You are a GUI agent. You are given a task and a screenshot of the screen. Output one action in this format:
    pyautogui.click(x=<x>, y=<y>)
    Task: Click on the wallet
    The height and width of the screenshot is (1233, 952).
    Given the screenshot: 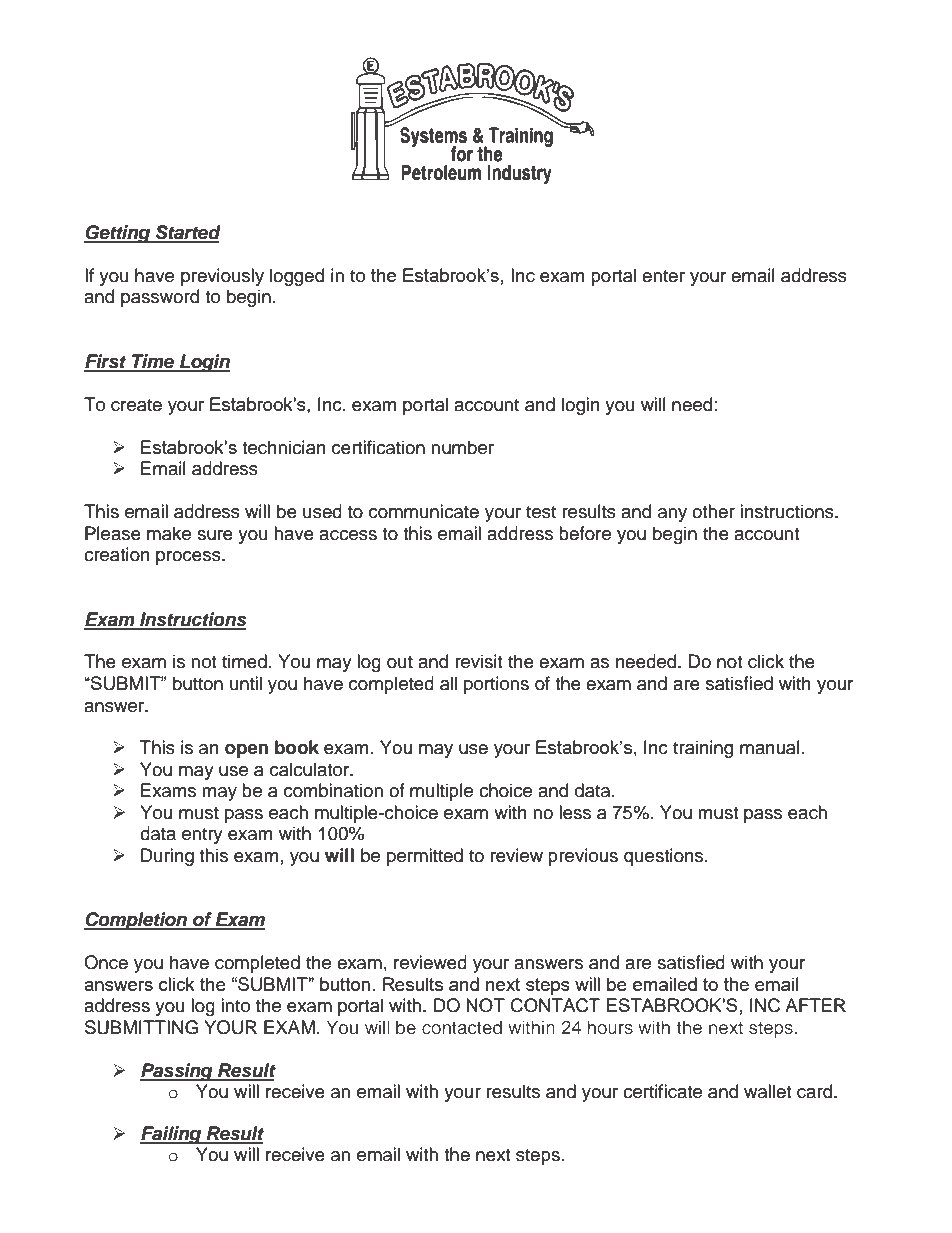 What is the action you would take?
    pyautogui.click(x=767, y=1091)
